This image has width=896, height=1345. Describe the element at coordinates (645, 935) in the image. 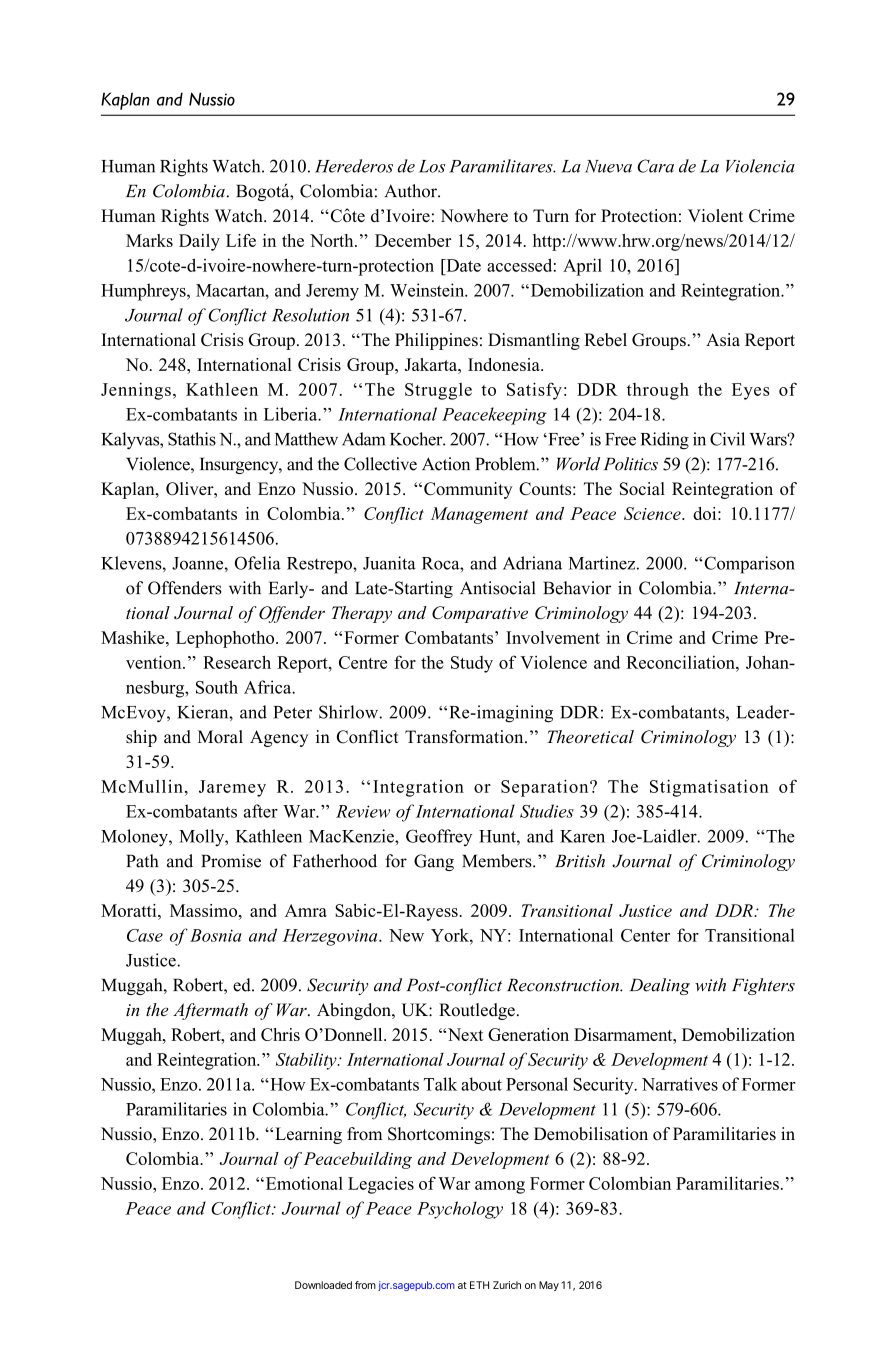

I see `Center` at that location.
